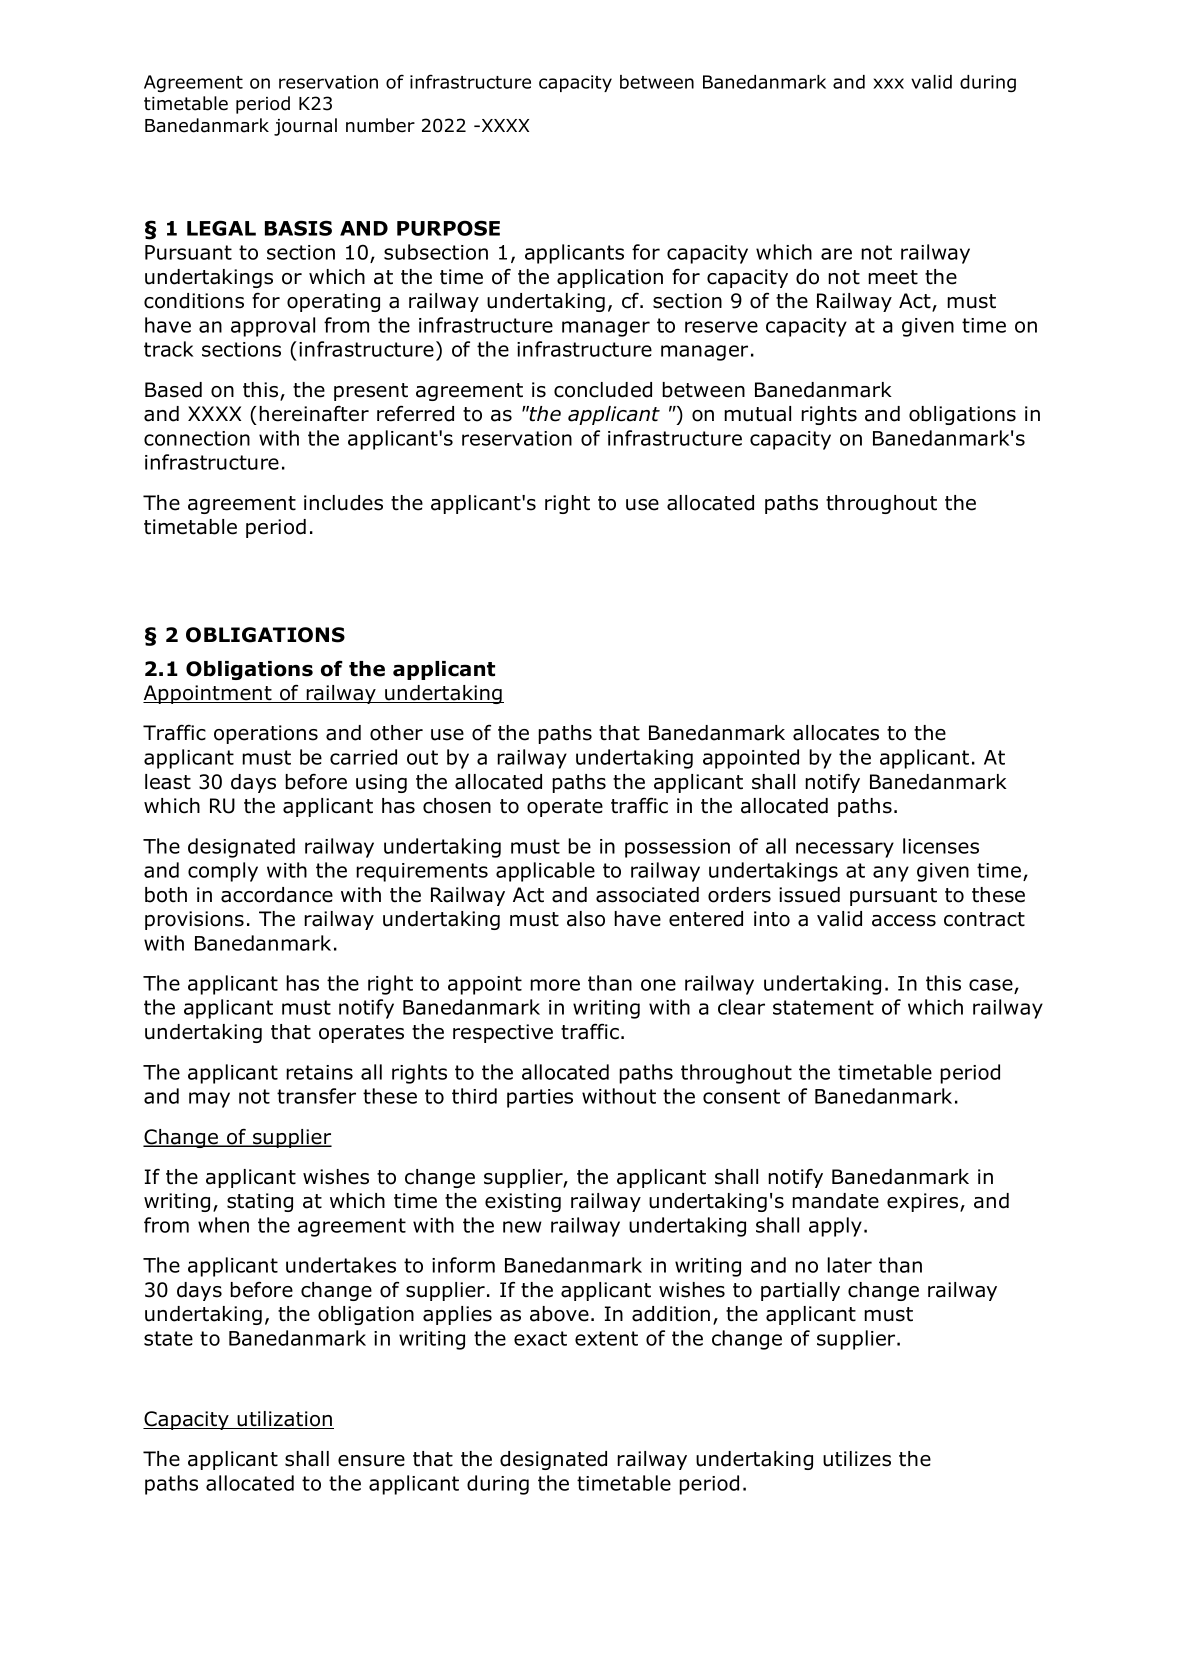  I want to click on extent, so click(606, 1338).
